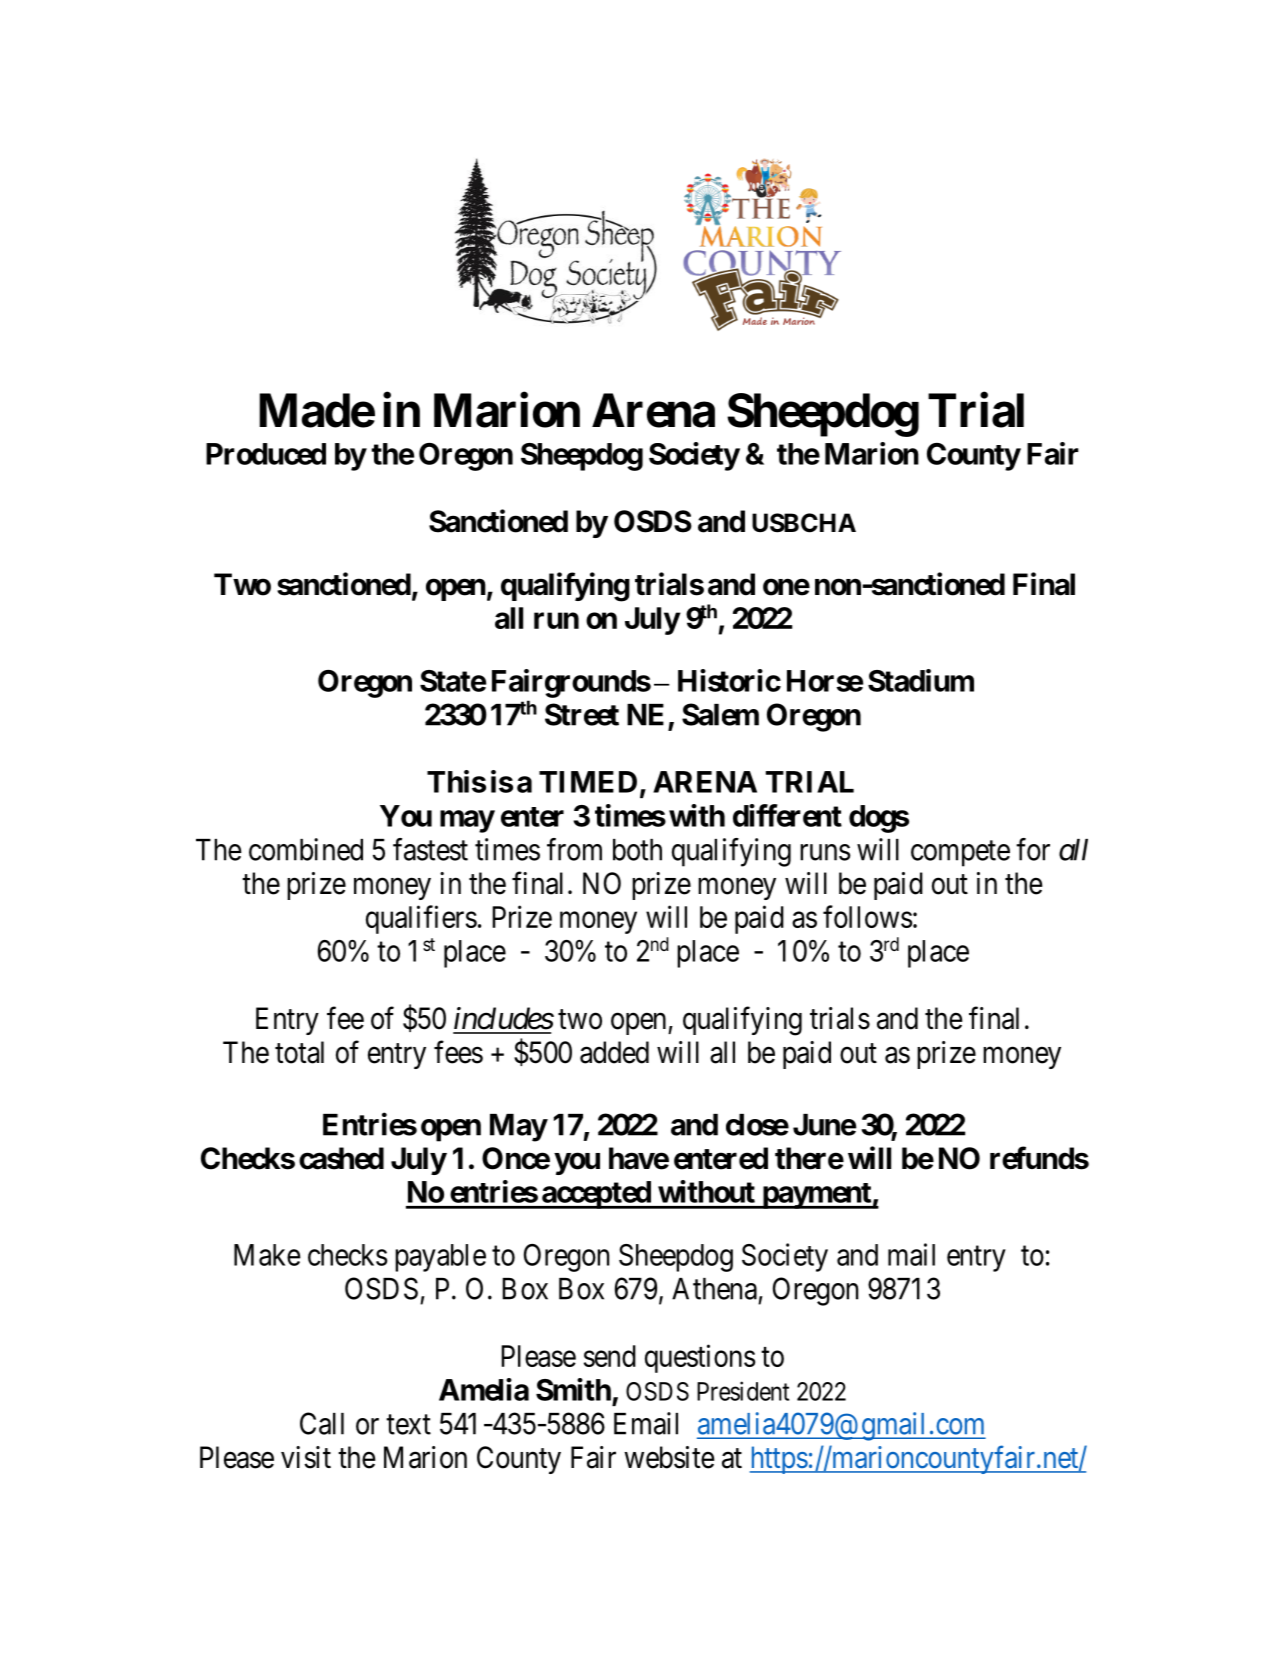 The image size is (1284, 1661). I want to click on follows, so click(867, 916).
